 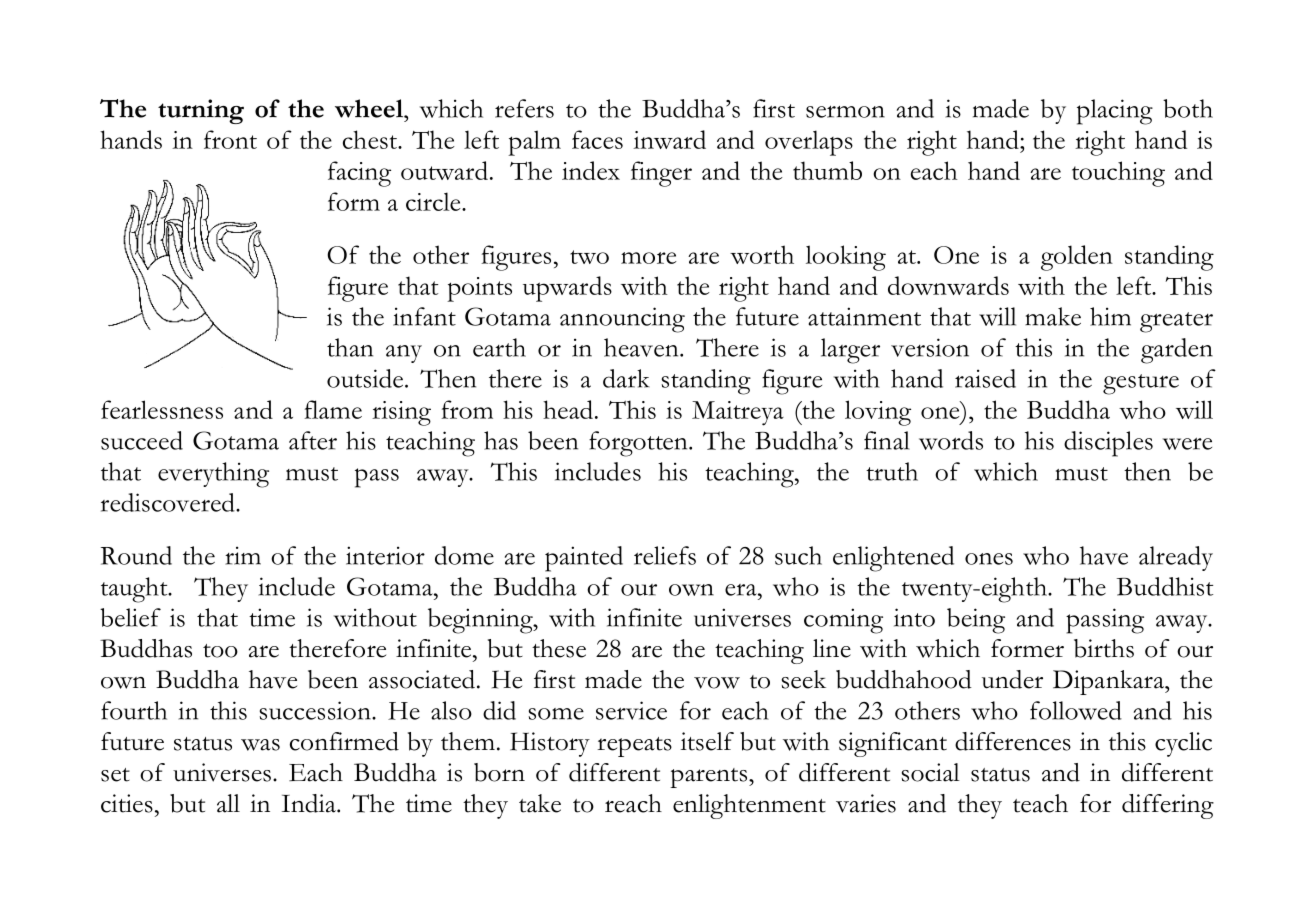 I want to click on front, so click(x=230, y=139).
